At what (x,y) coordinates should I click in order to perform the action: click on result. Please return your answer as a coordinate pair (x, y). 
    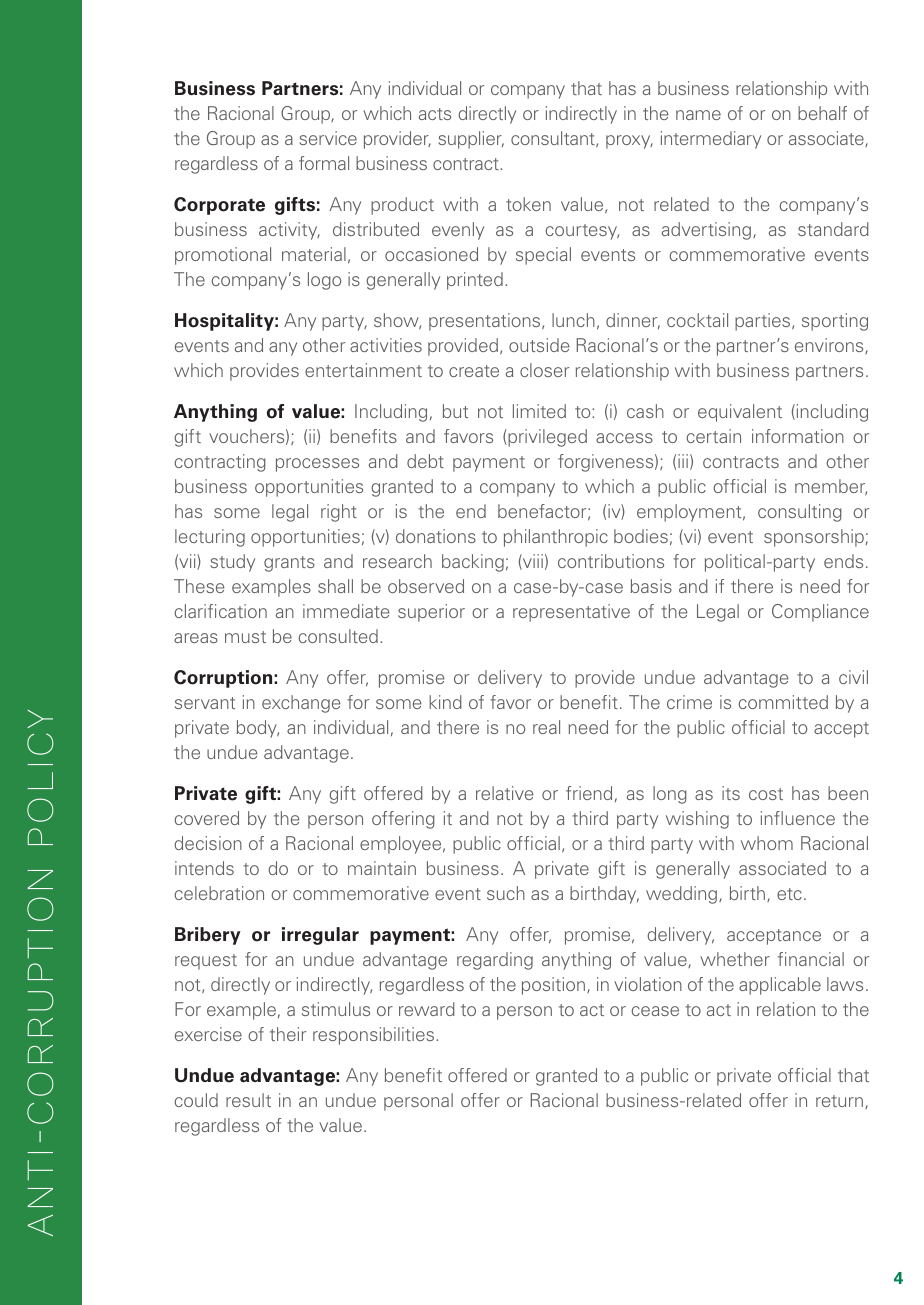
    Looking at the image, I should click on (248, 1100).
